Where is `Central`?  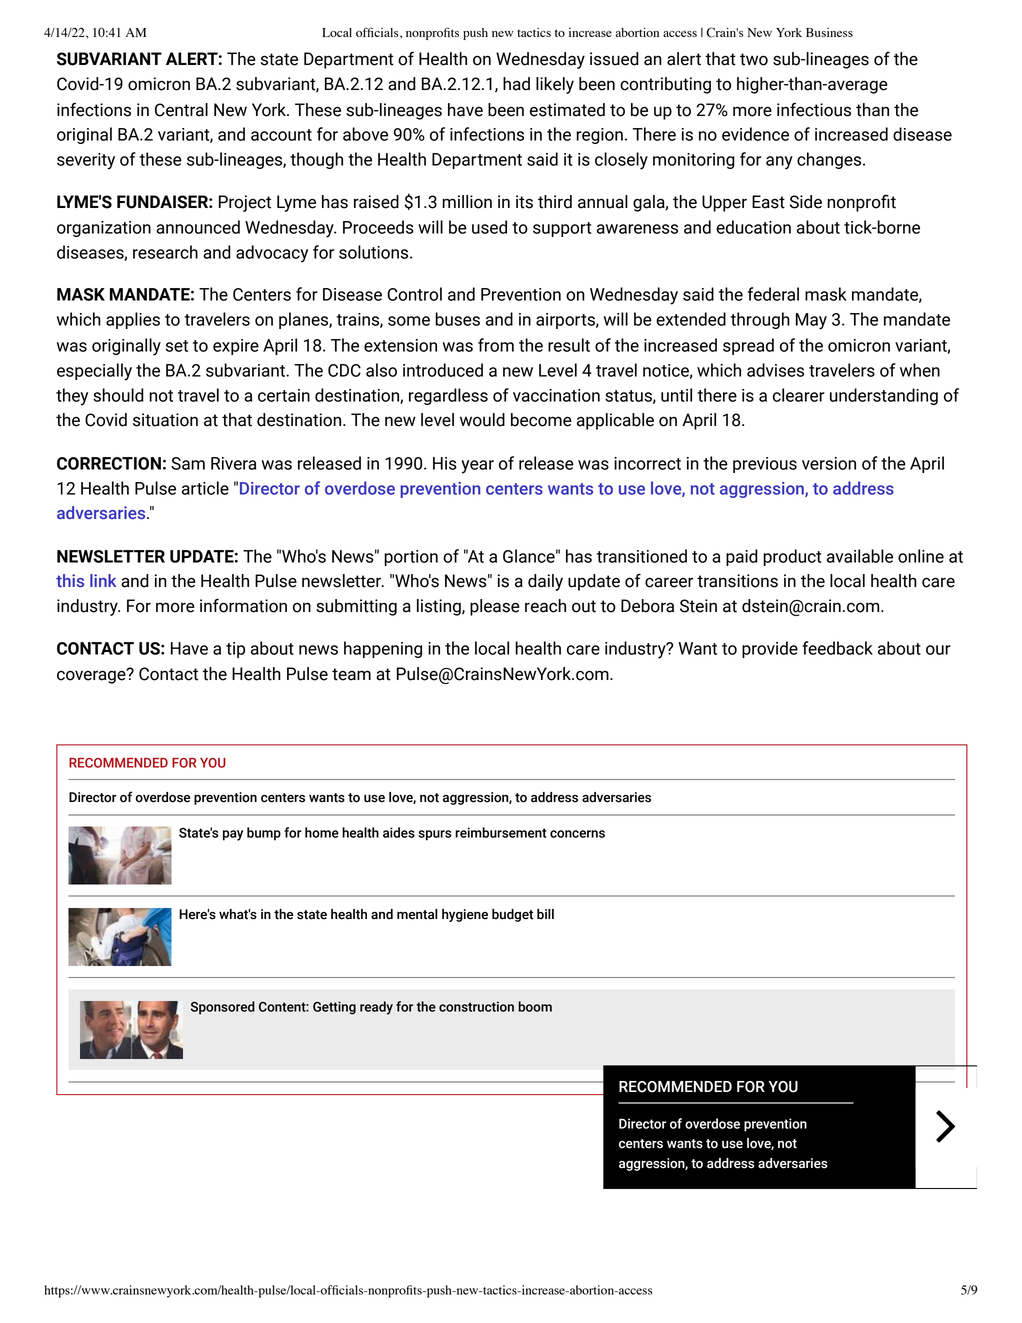 Central is located at coordinates (181, 110).
